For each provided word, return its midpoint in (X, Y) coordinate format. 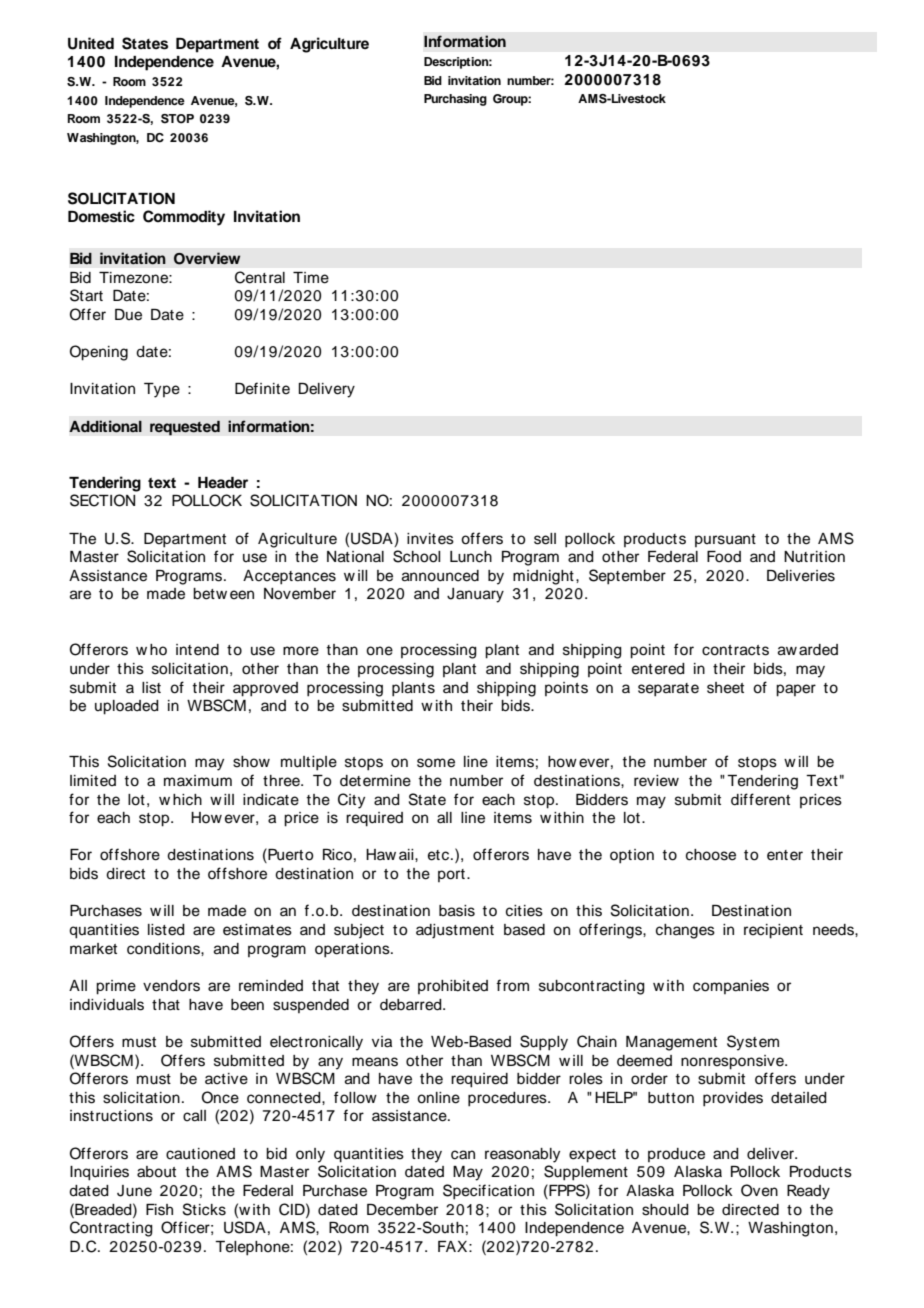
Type (162, 390)
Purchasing (455, 100)
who (151, 649)
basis (457, 911)
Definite (262, 388)
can (463, 1155)
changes (685, 931)
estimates (257, 930)
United (91, 43)
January (475, 595)
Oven (759, 1190)
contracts (735, 650)
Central (260, 277)
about (156, 1172)
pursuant (725, 540)
